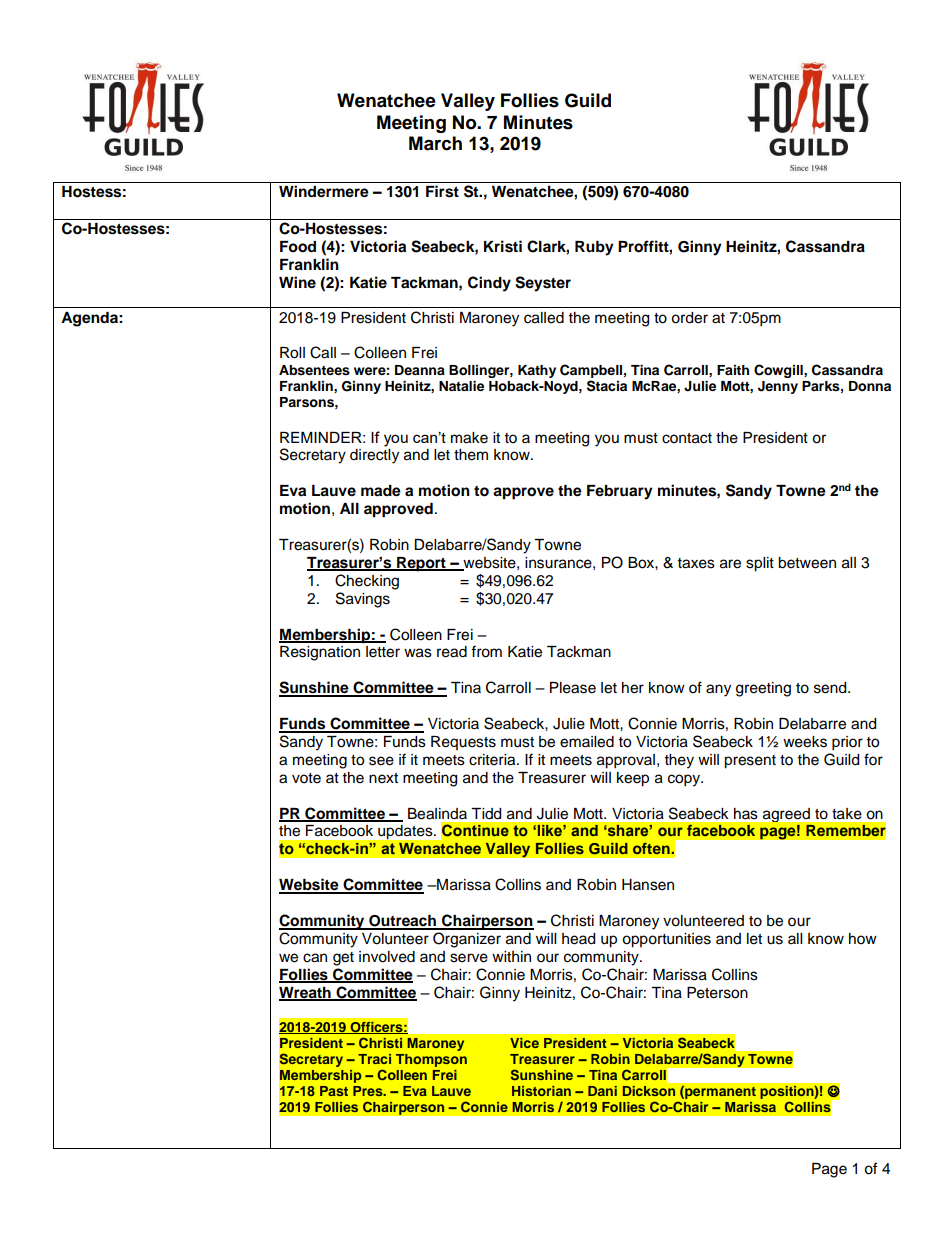 The image size is (952, 1233). Describe the element at coordinates (374, 456) in the document. I see `directly` at that location.
